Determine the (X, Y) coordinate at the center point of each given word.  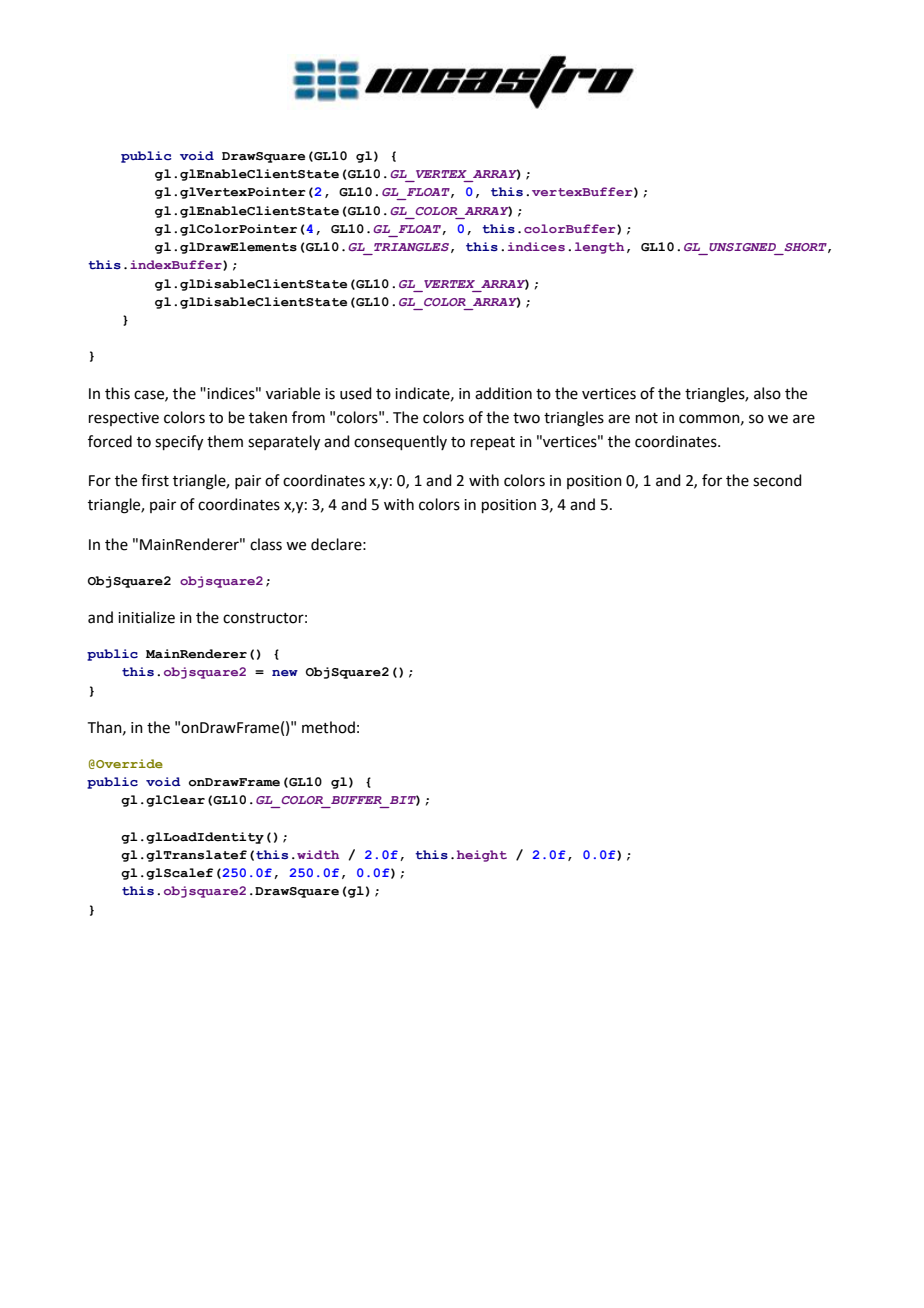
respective (124, 419)
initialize (146, 617)
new (285, 673)
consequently (400, 442)
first (155, 480)
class (266, 544)
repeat (493, 443)
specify (179, 443)
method (328, 727)
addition (503, 393)
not (647, 418)
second (777, 480)
